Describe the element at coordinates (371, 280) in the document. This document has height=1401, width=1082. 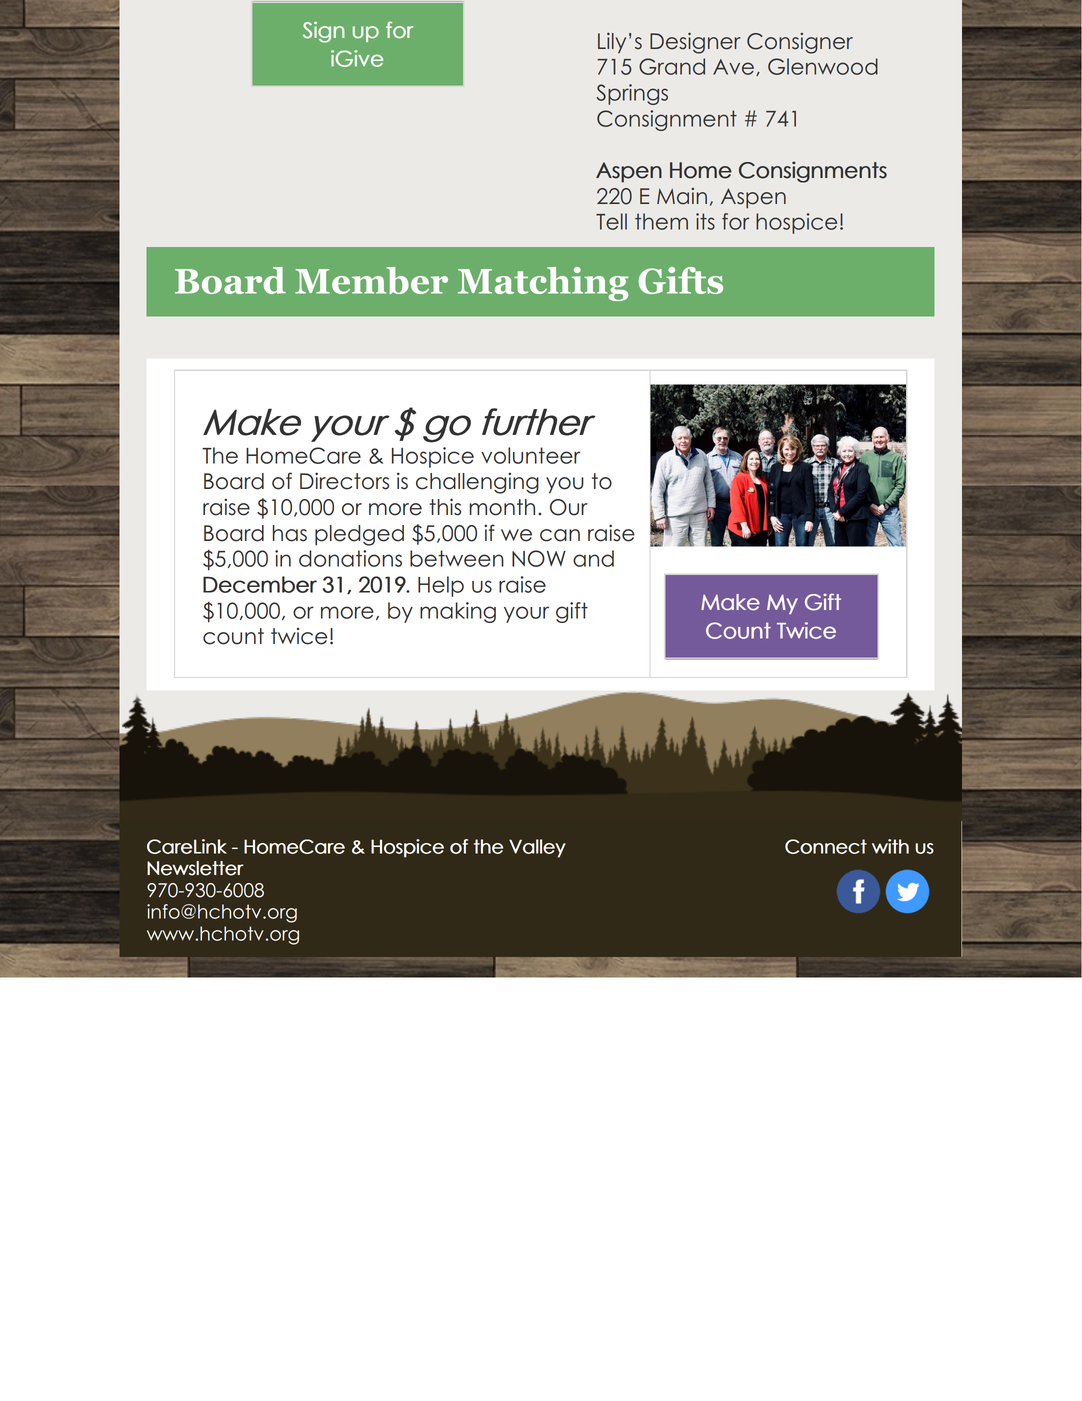
I see `Member` at that location.
